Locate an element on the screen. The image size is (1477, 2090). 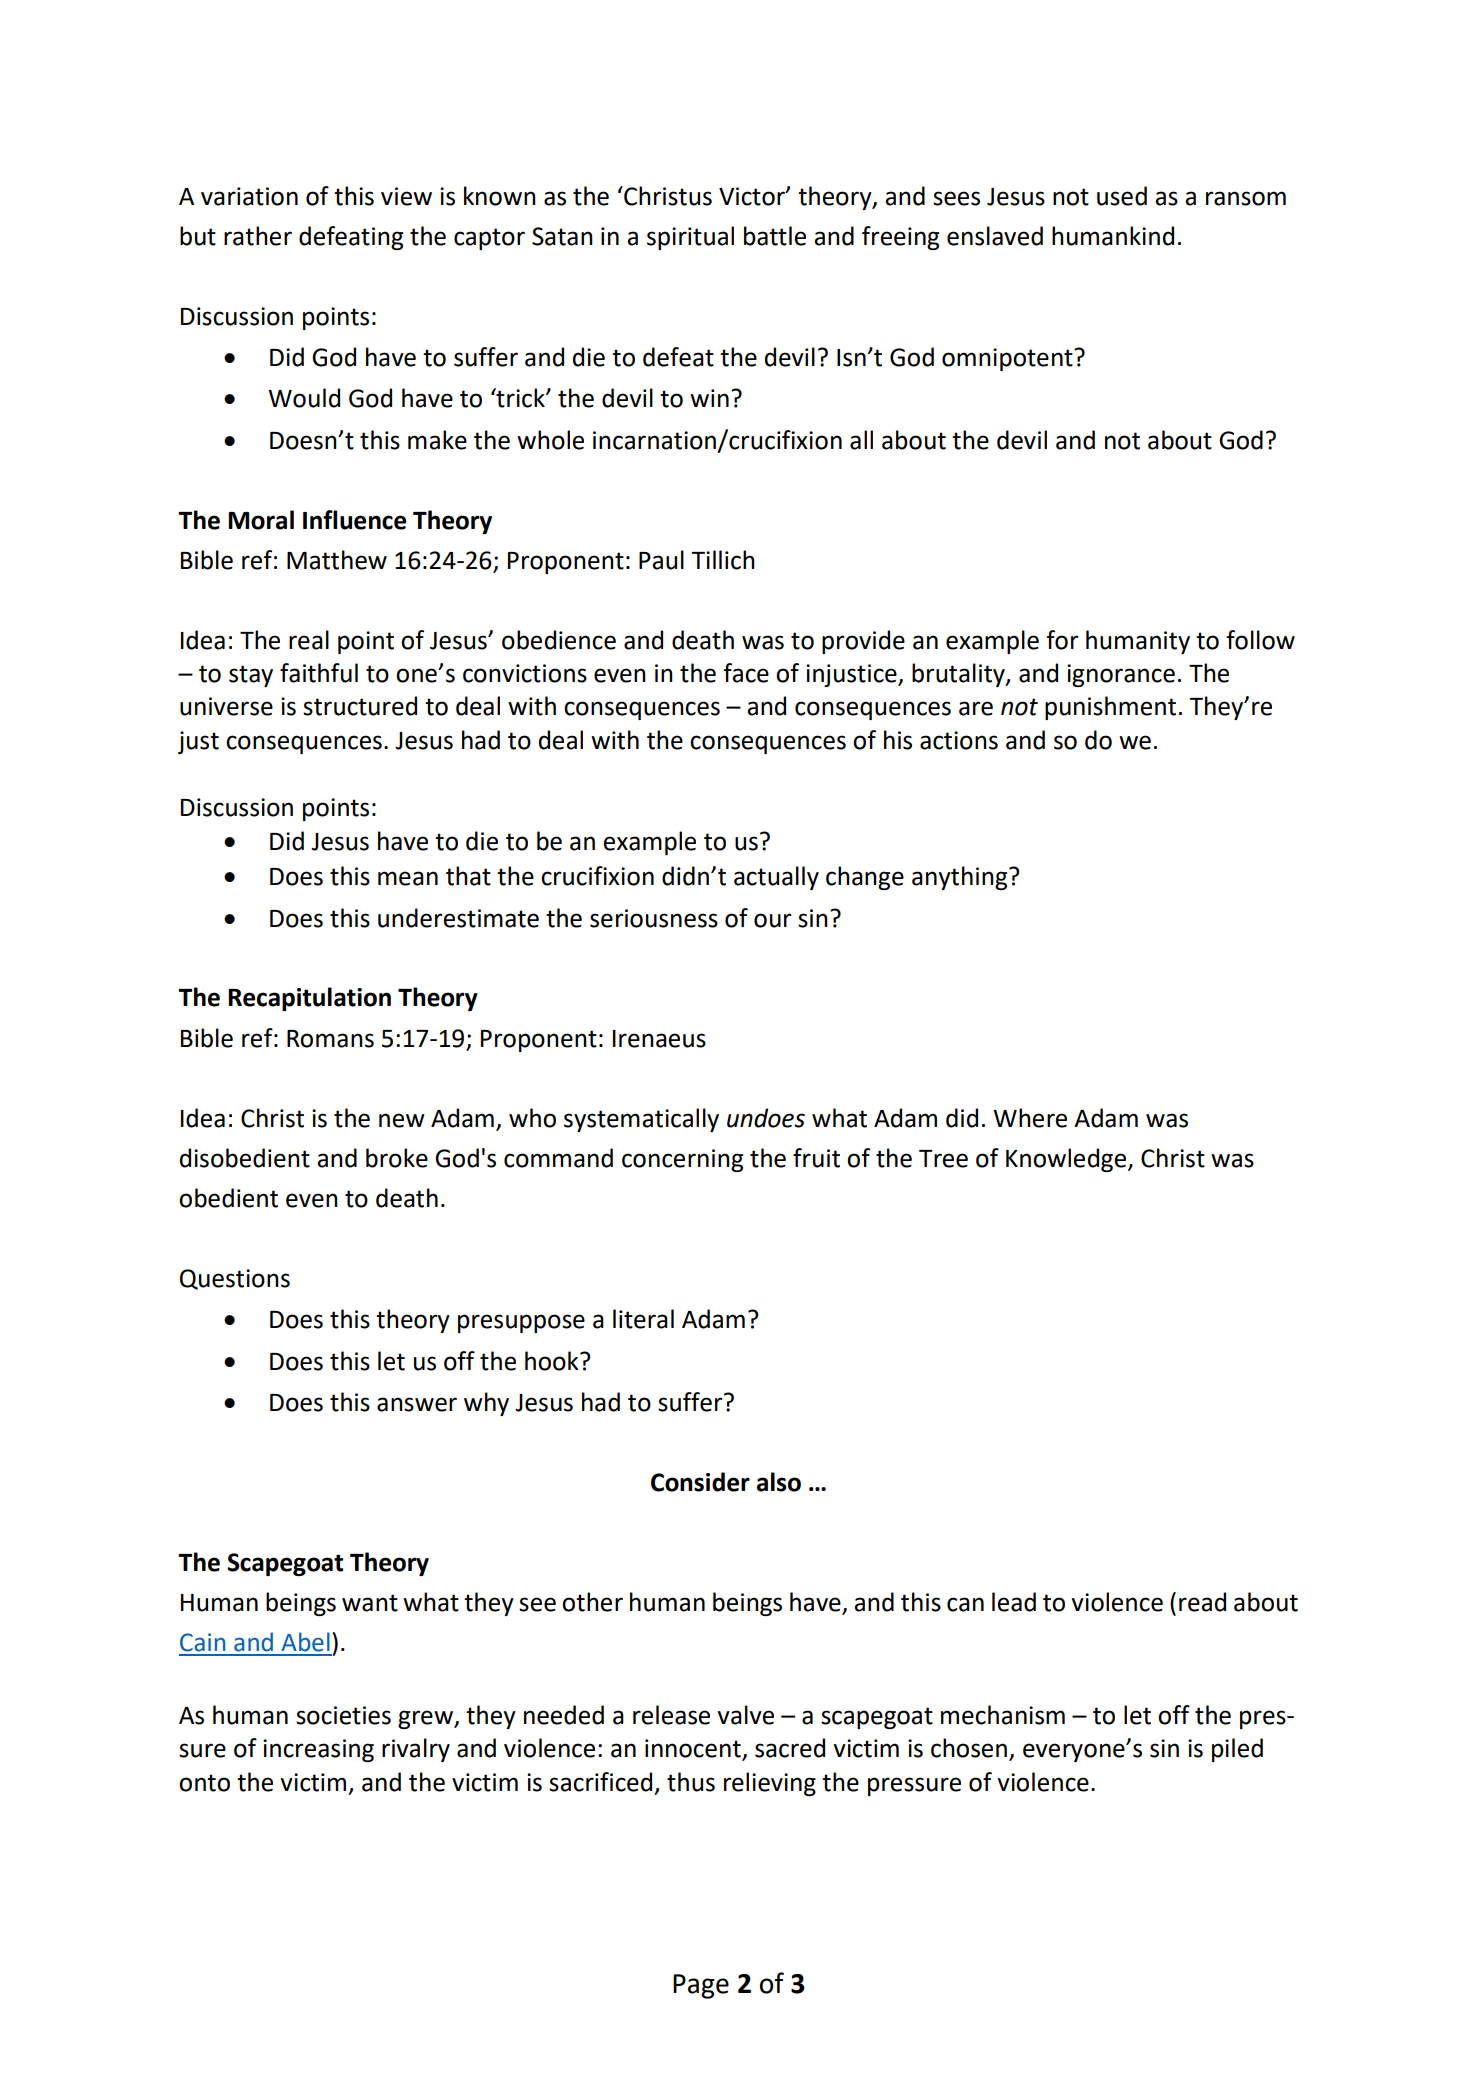
Page is located at coordinates (701, 1986).
